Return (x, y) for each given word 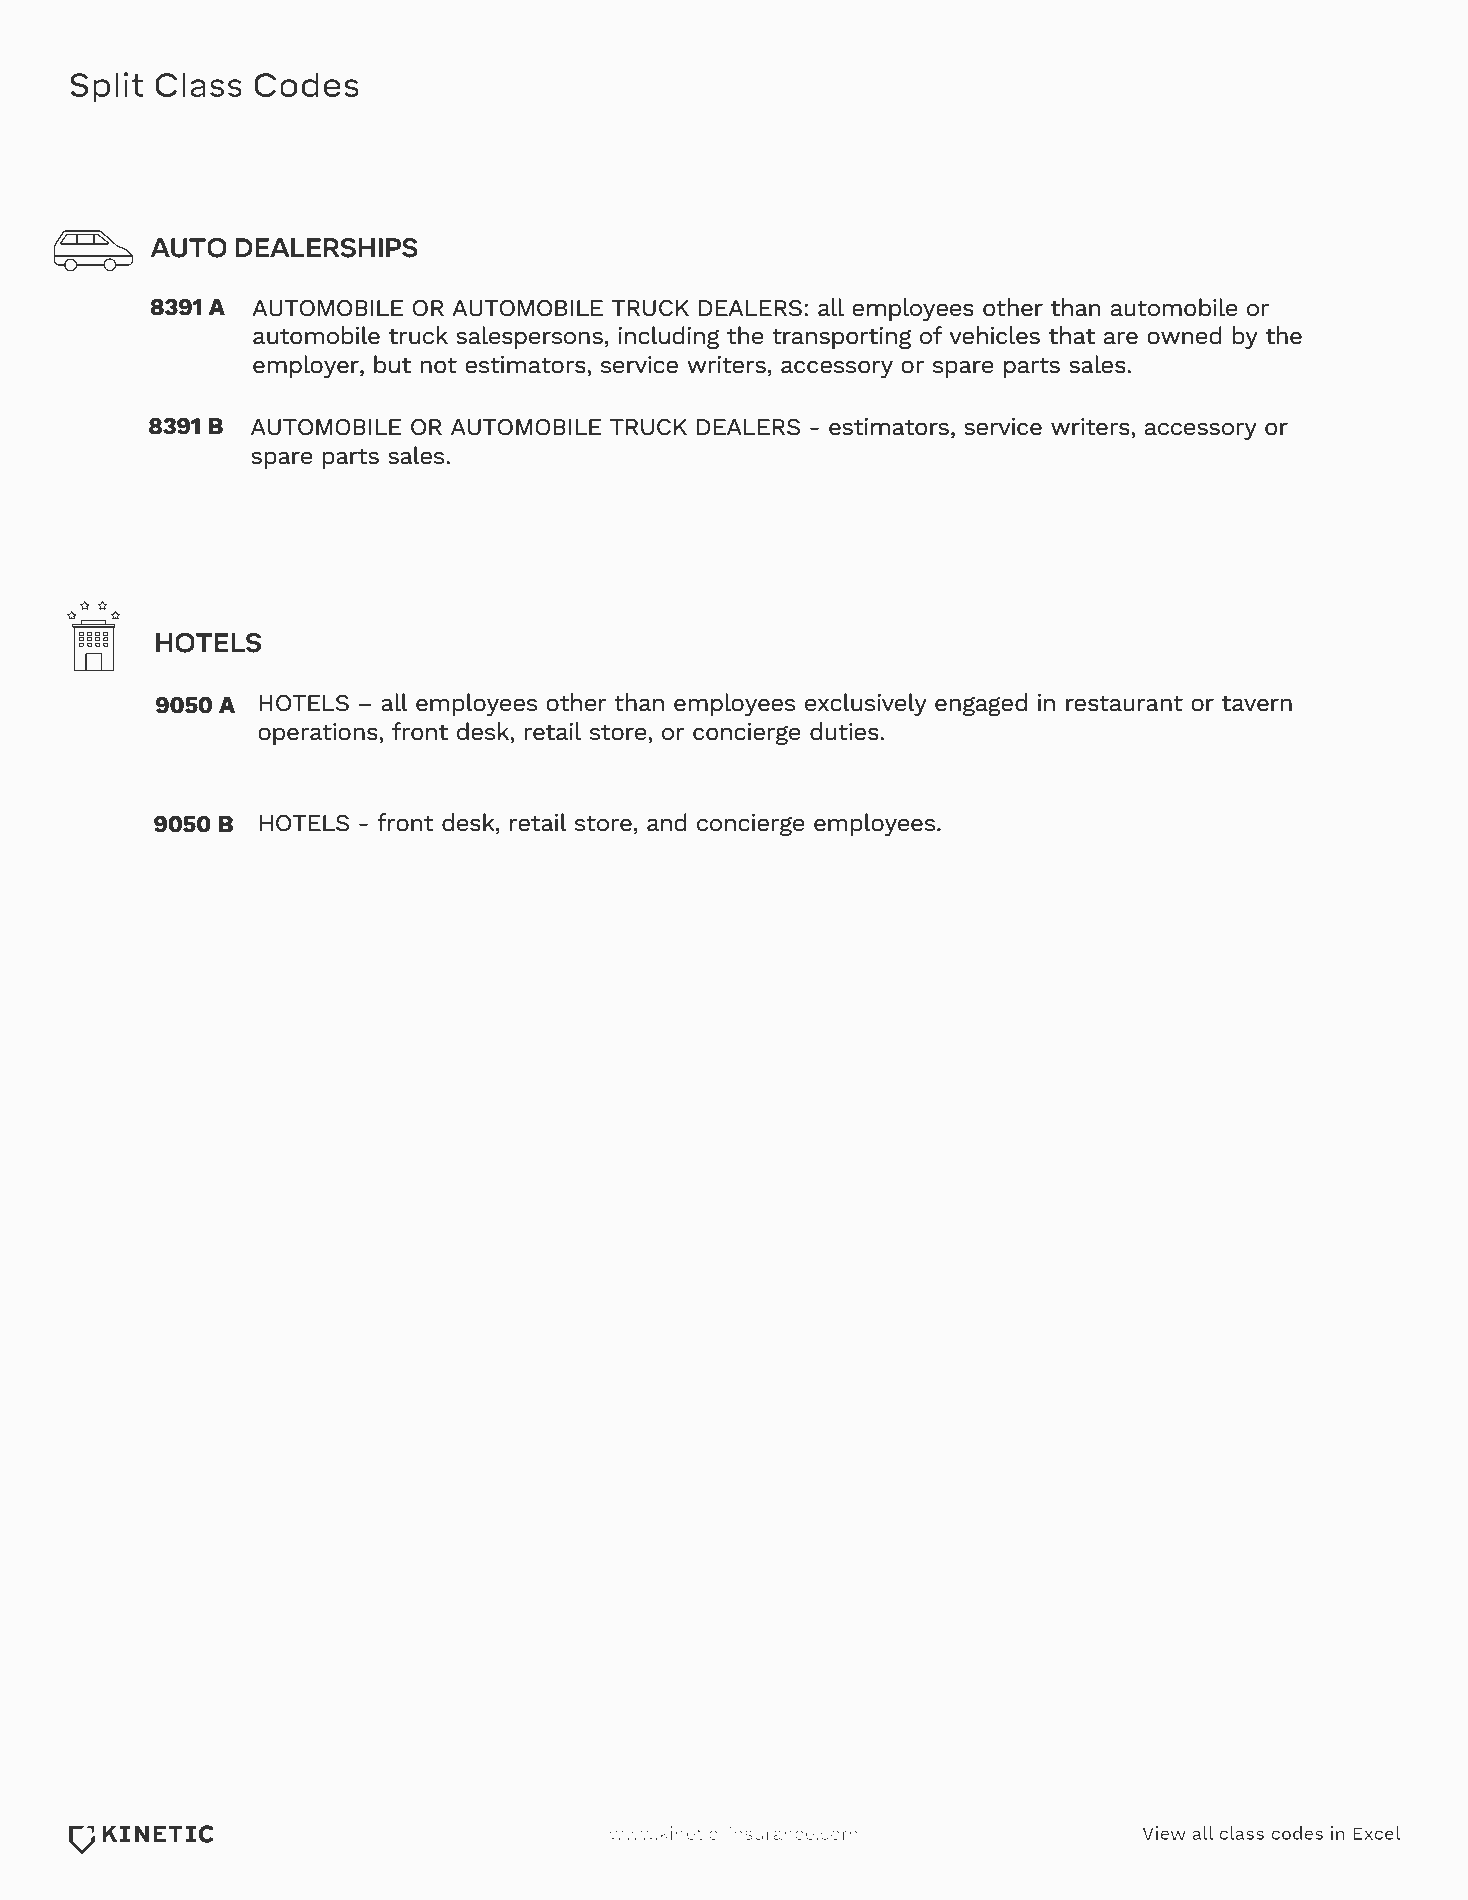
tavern (1257, 704)
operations (319, 734)
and (667, 822)
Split (106, 87)
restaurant (1124, 703)
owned (1184, 335)
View (1164, 1833)
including (668, 337)
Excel (1377, 1833)
